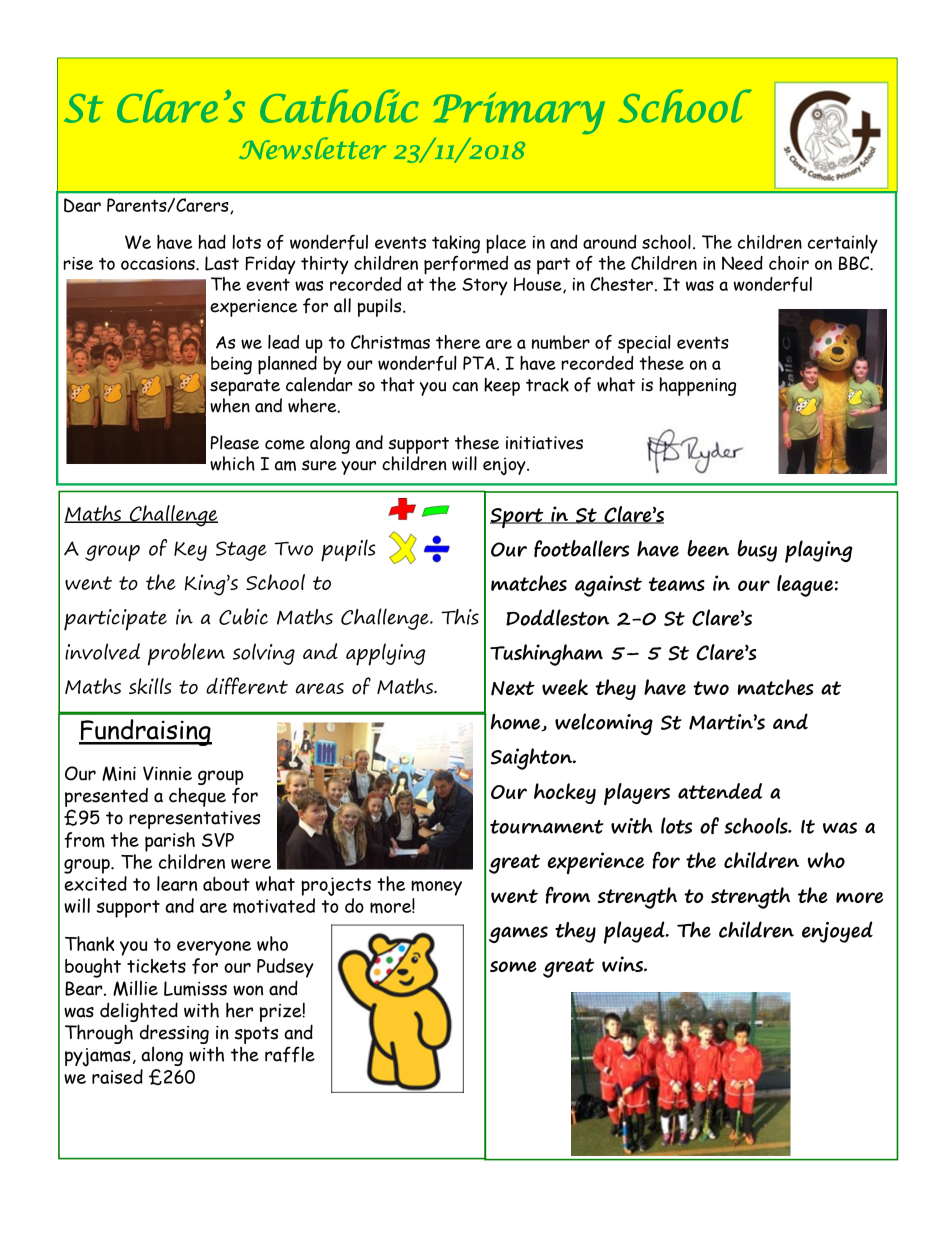 The width and height of the screenshot is (952, 1233). Describe the element at coordinates (843, 244) in the screenshot. I see `certainly` at that location.
